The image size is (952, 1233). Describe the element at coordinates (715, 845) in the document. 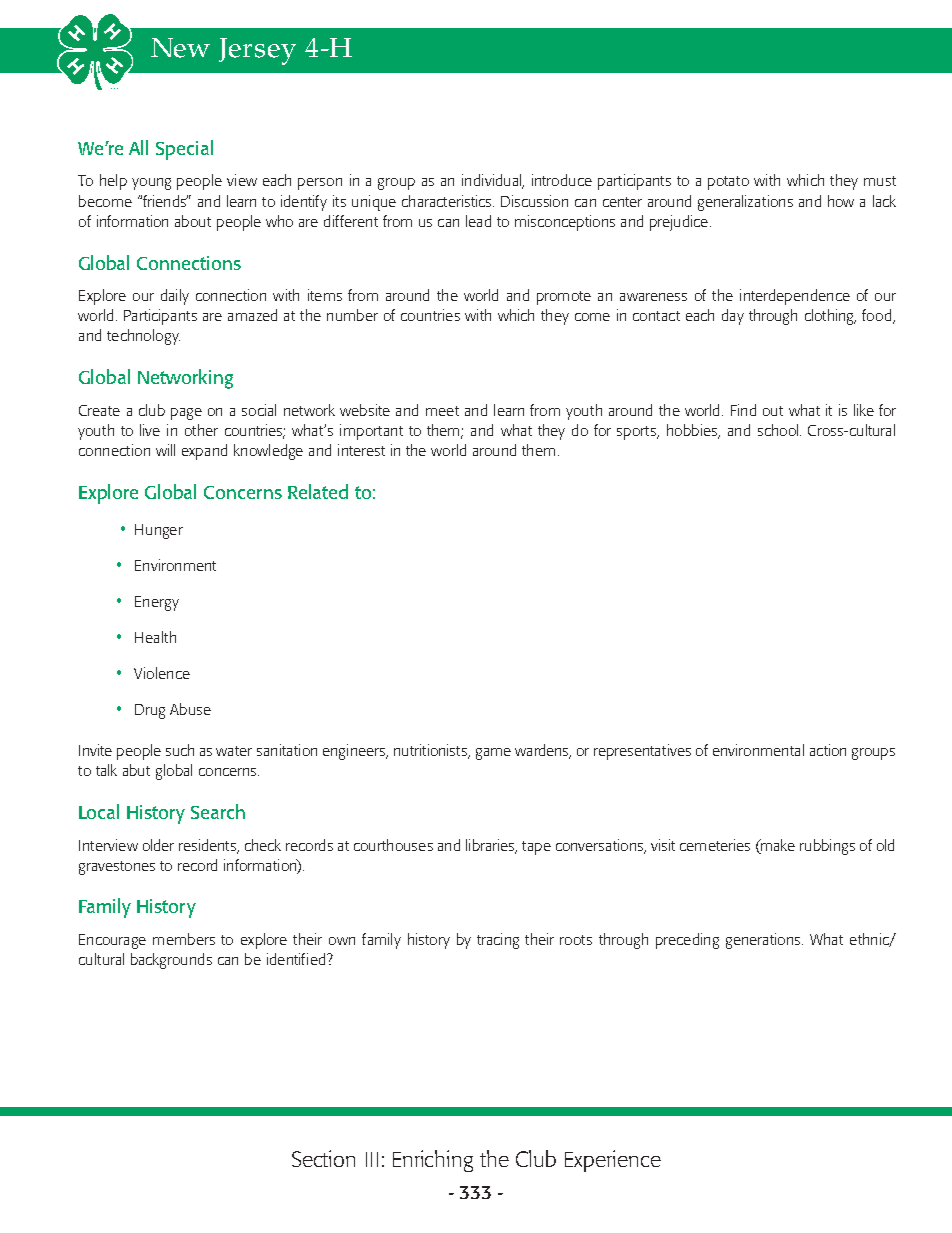

I see `cemeteries` at that location.
